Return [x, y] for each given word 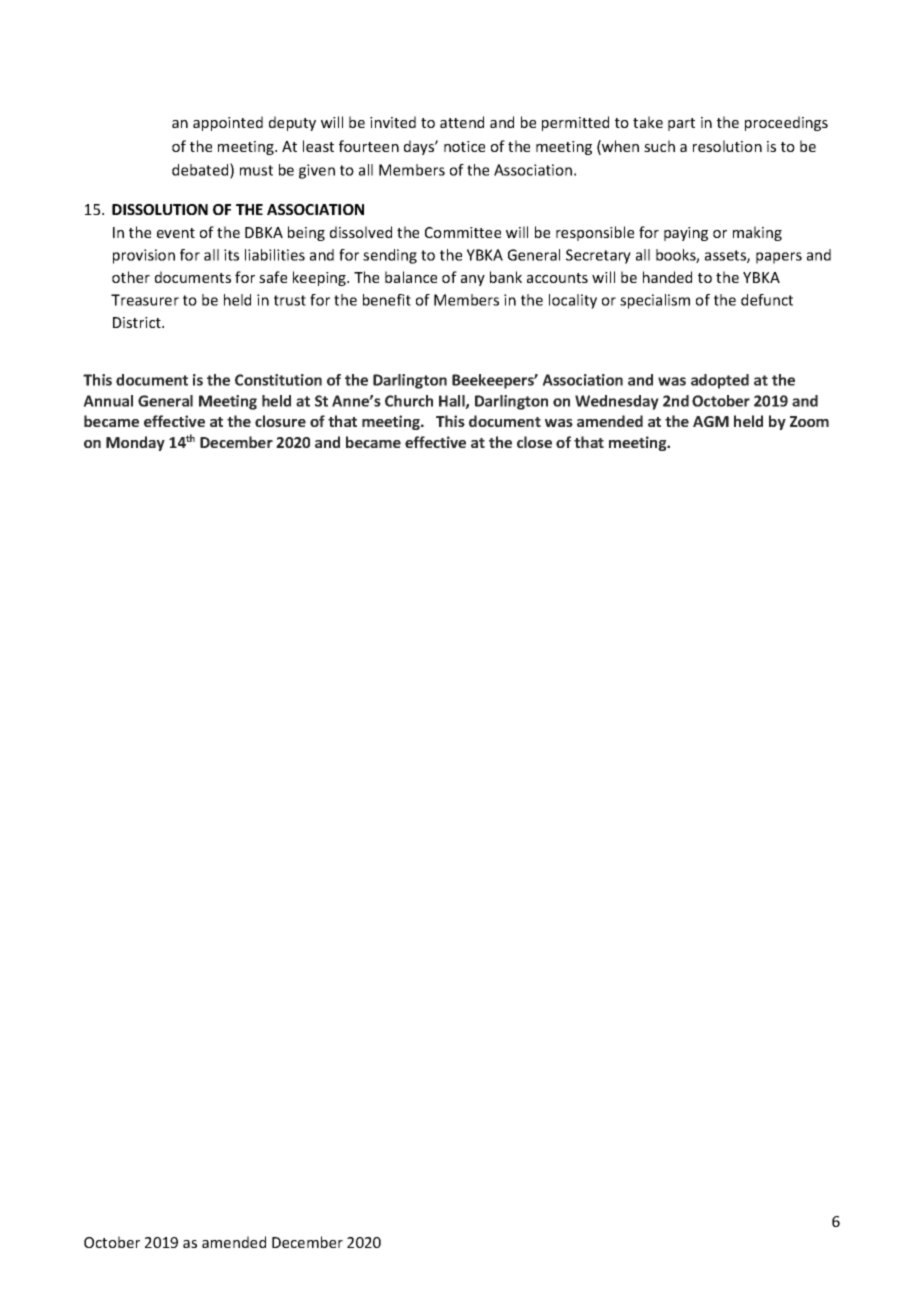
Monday [135, 443]
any [473, 280]
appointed [228, 123]
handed [667, 277]
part [681, 124]
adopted [720, 381]
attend [462, 122]
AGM [711, 421]
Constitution [278, 380]
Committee [463, 232]
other [131, 277]
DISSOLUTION [160, 209]
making [757, 233]
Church [409, 401]
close [534, 442]
